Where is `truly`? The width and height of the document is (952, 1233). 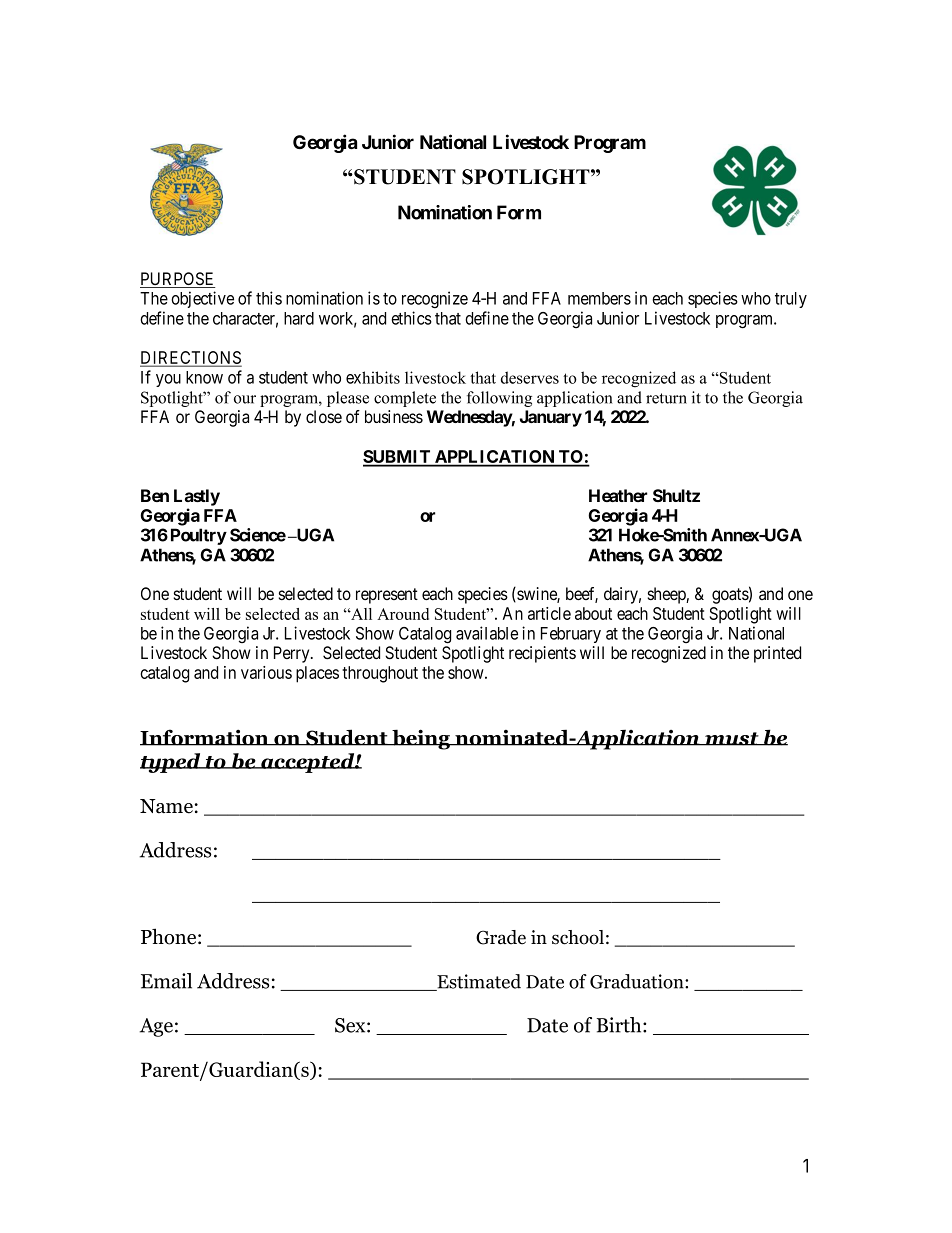
truly is located at coordinates (791, 300).
